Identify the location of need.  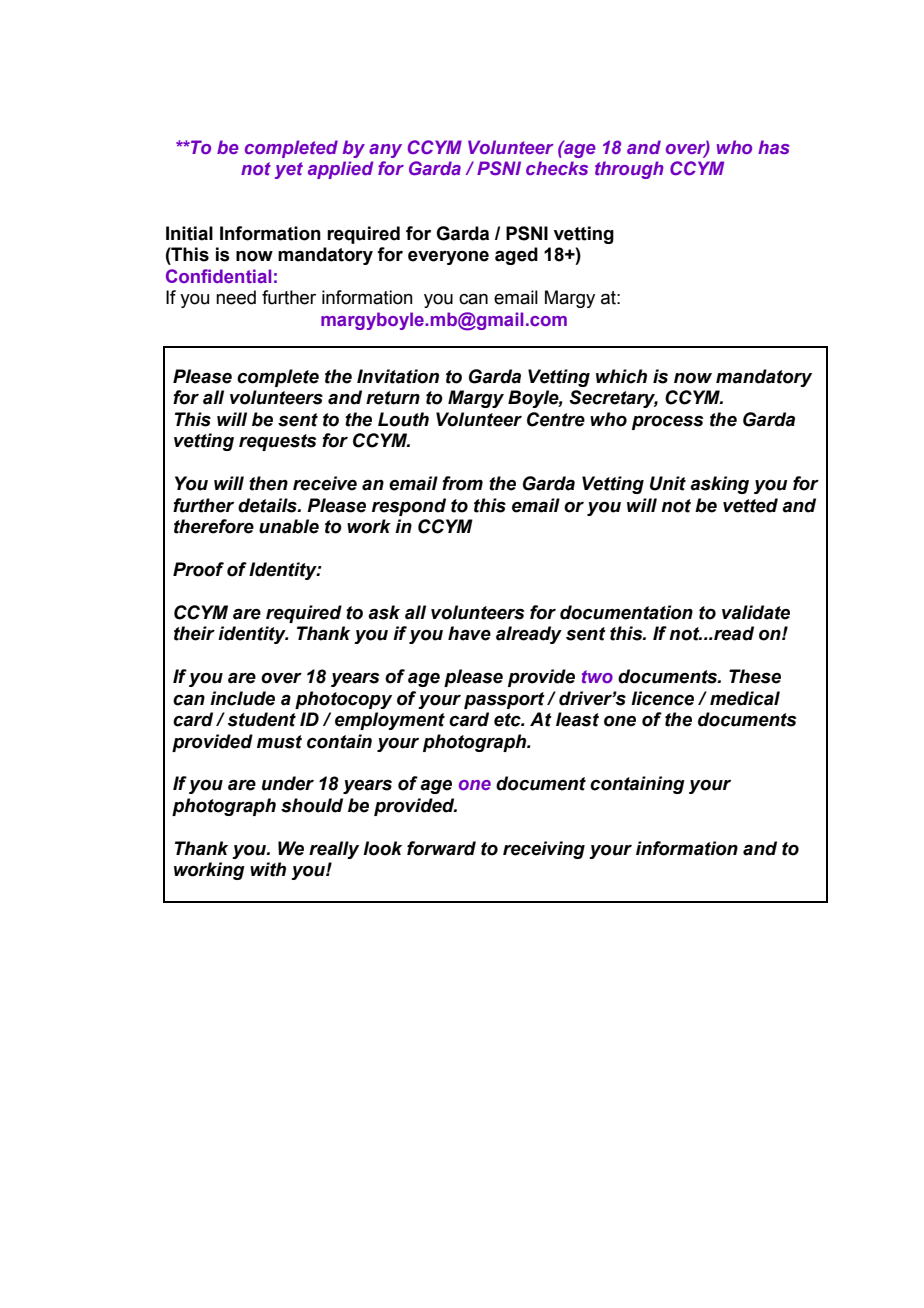
(236, 297).
